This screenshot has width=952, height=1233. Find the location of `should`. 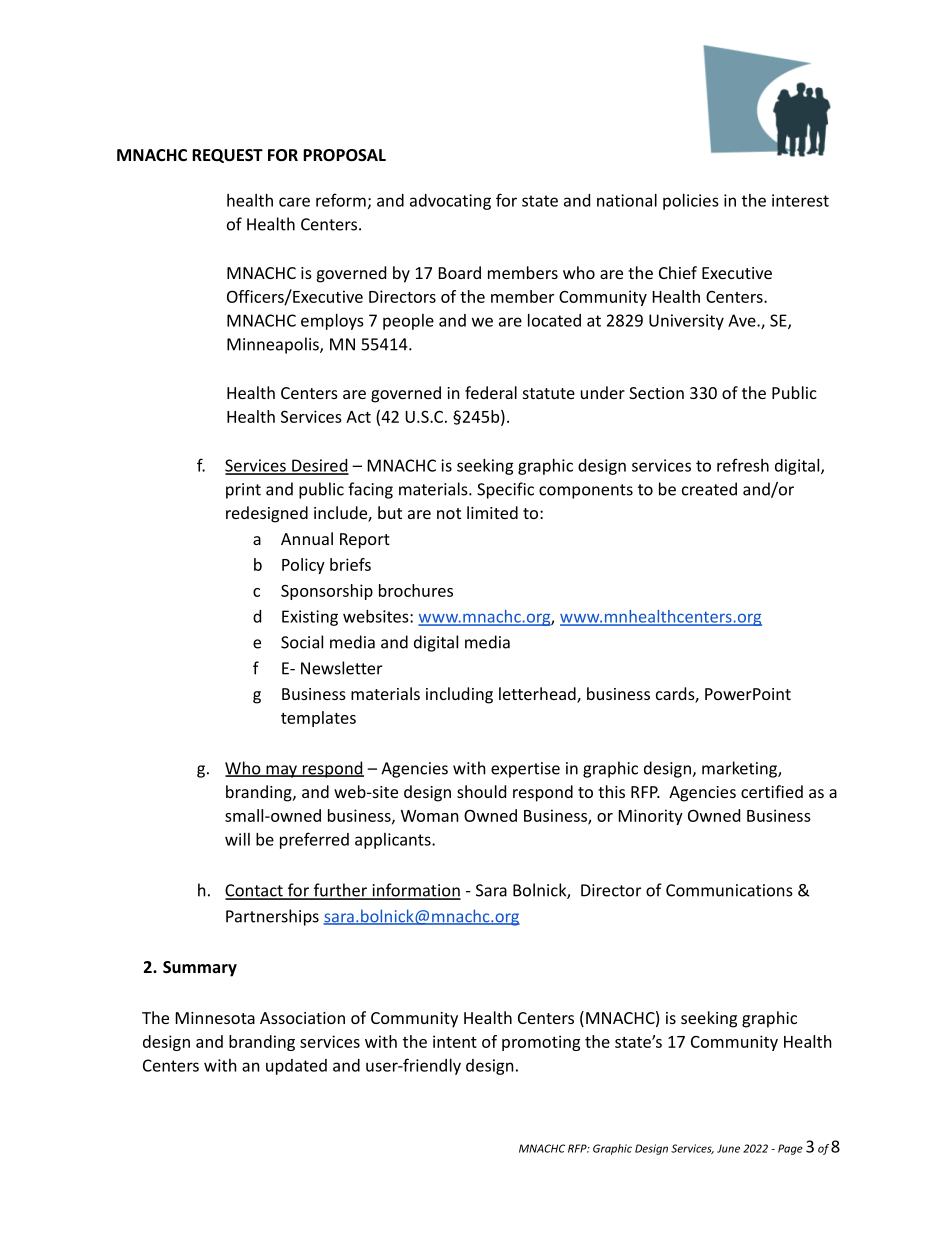

should is located at coordinates (481, 791).
